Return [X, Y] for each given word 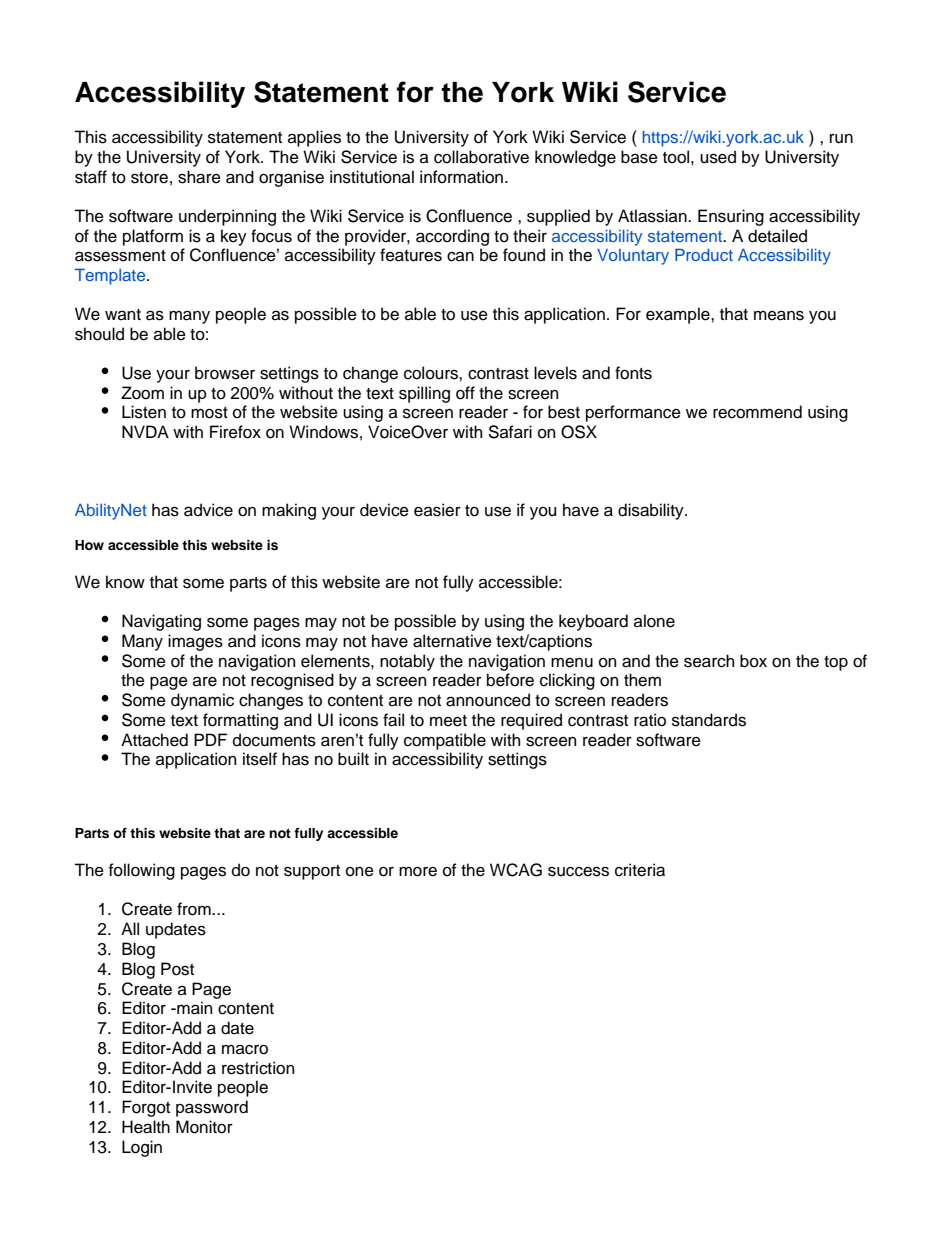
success [578, 871]
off [465, 393]
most [209, 413]
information [463, 177]
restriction [258, 1068]
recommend [757, 412]
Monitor [204, 1127]
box [753, 661]
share [199, 177]
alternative [452, 641]
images [195, 642]
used [718, 157]
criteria [640, 870]
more [418, 872]
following [142, 871]
